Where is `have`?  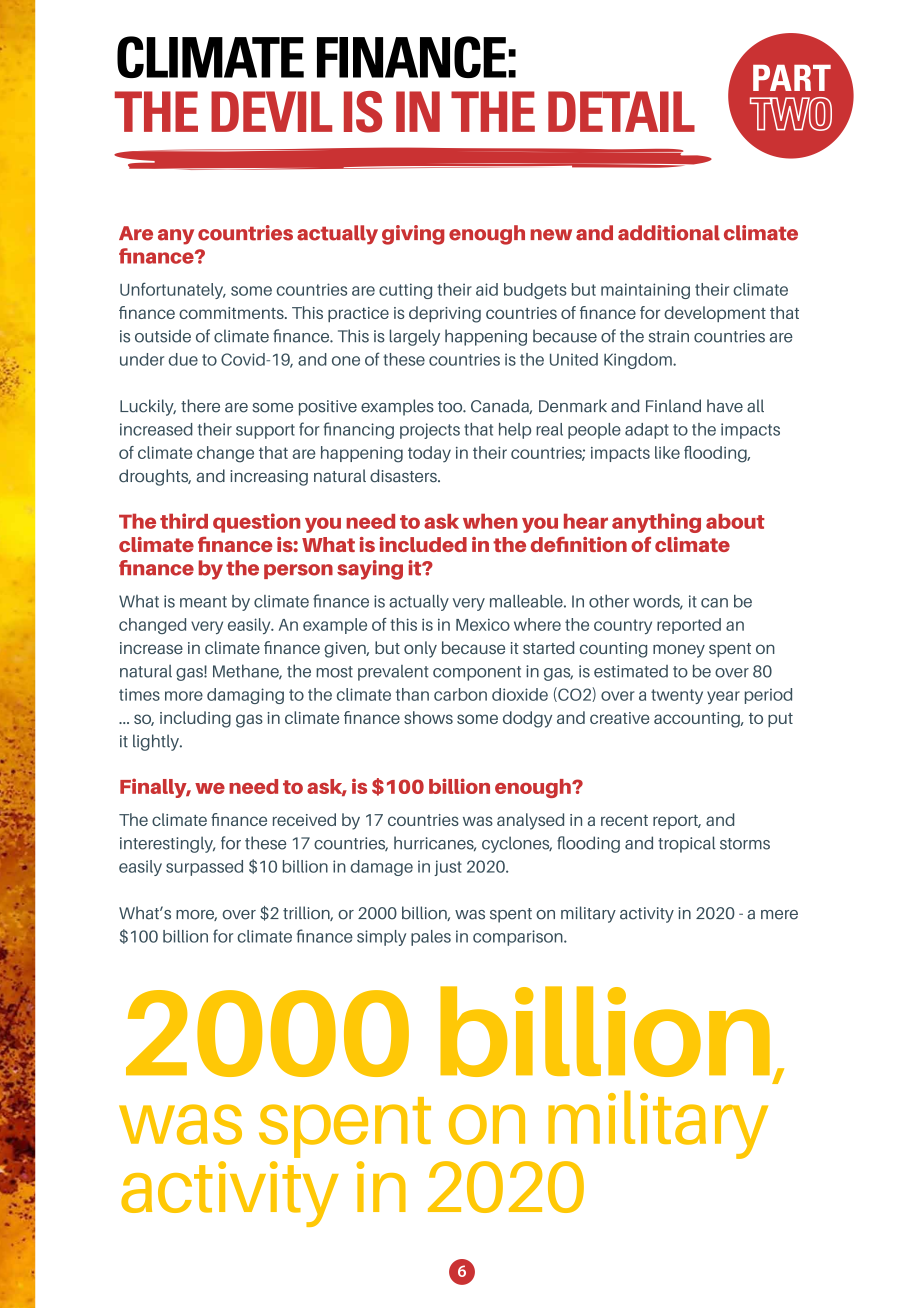
have is located at coordinates (725, 406).
